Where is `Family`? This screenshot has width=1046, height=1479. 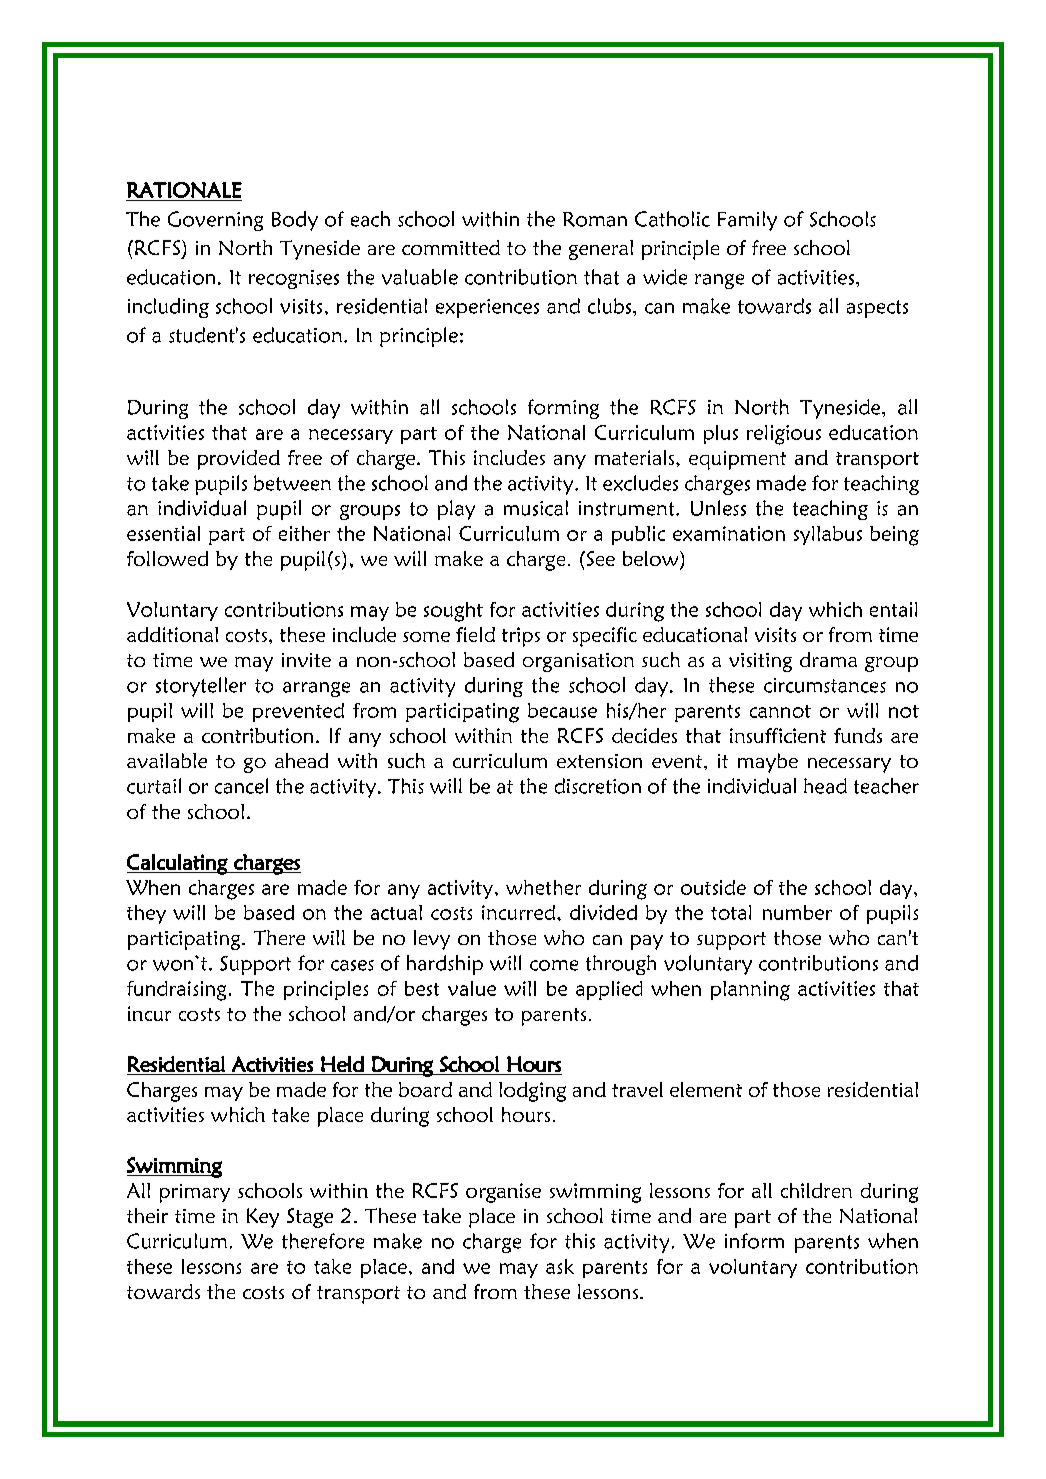
Family is located at coordinates (747, 221).
